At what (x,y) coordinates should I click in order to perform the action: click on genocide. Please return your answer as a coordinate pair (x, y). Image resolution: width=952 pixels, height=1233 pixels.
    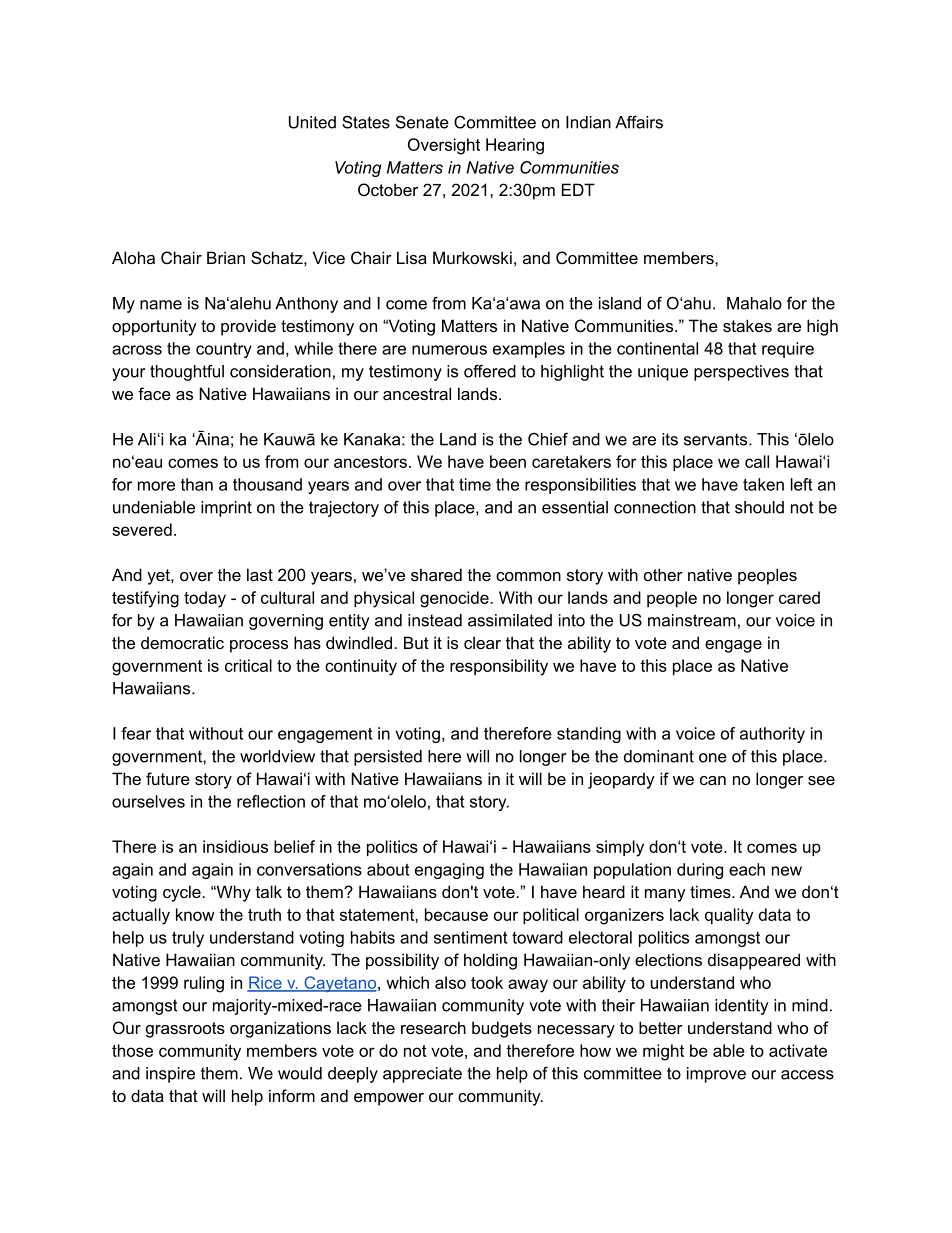
    Looking at the image, I should click on (455, 599).
